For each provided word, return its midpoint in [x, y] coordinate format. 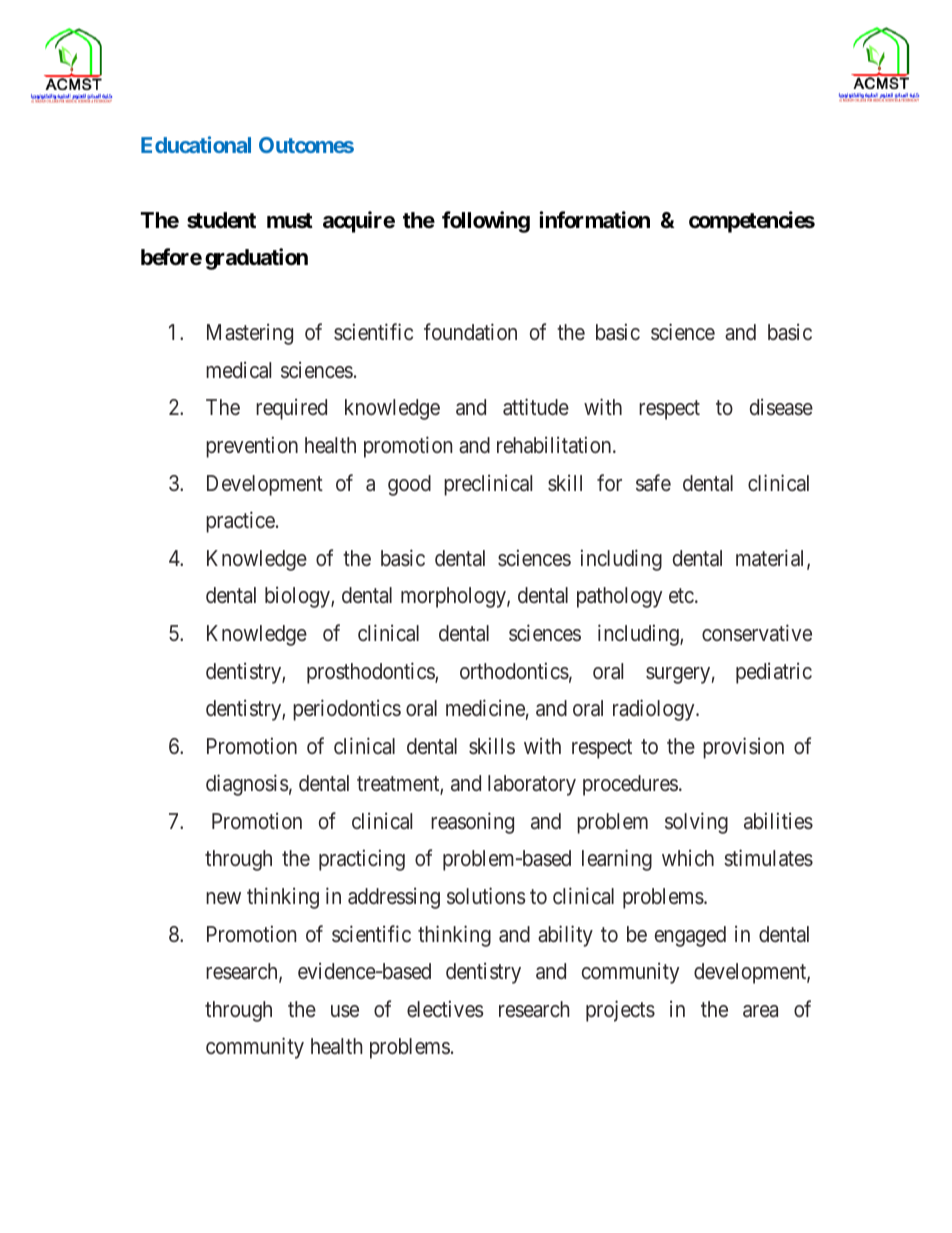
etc [681, 596]
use [345, 1011]
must [290, 220]
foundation [470, 331]
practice [240, 522]
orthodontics [514, 671]
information [594, 220]
